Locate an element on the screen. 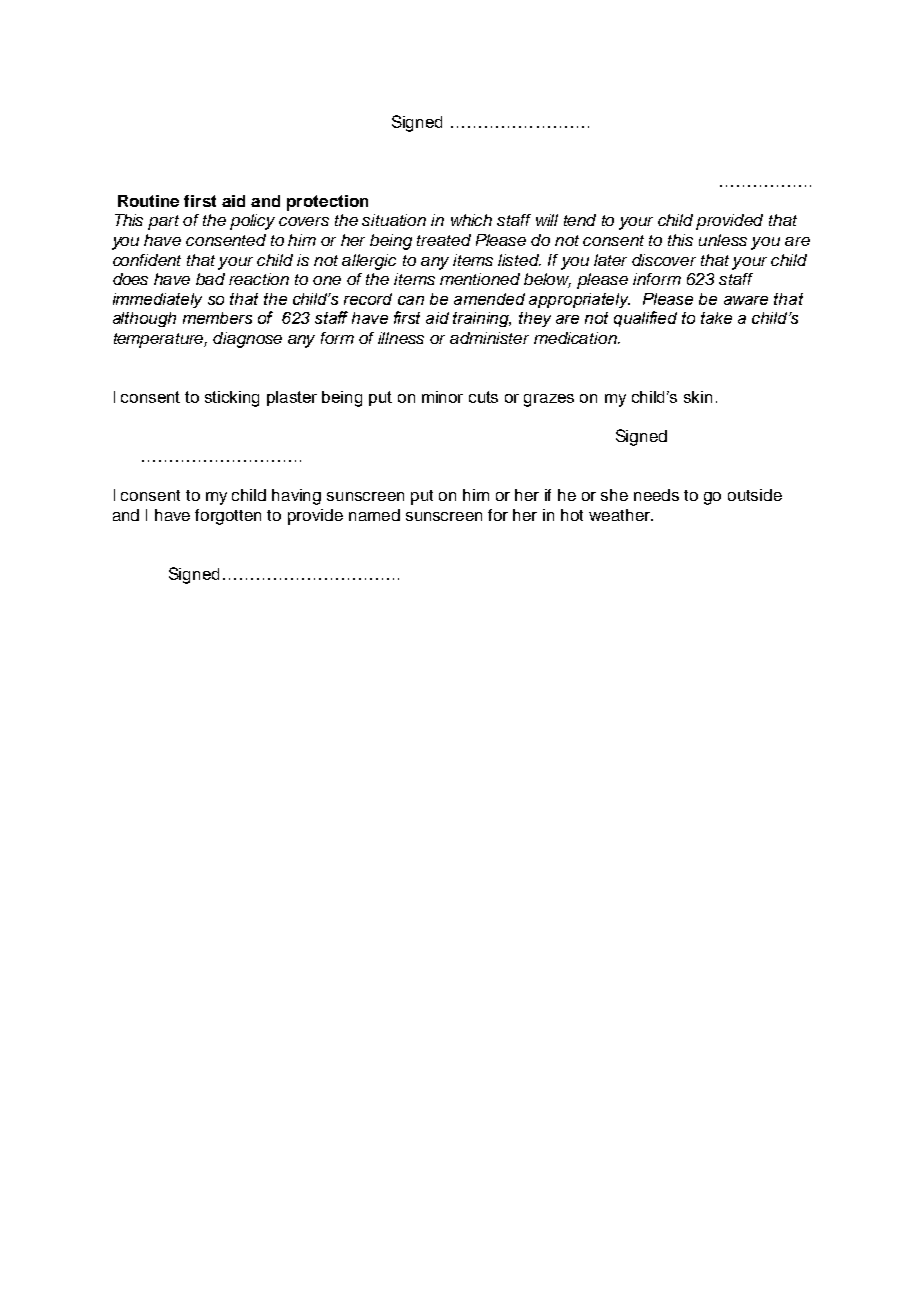 The image size is (924, 1308). tend is located at coordinates (580, 220).
